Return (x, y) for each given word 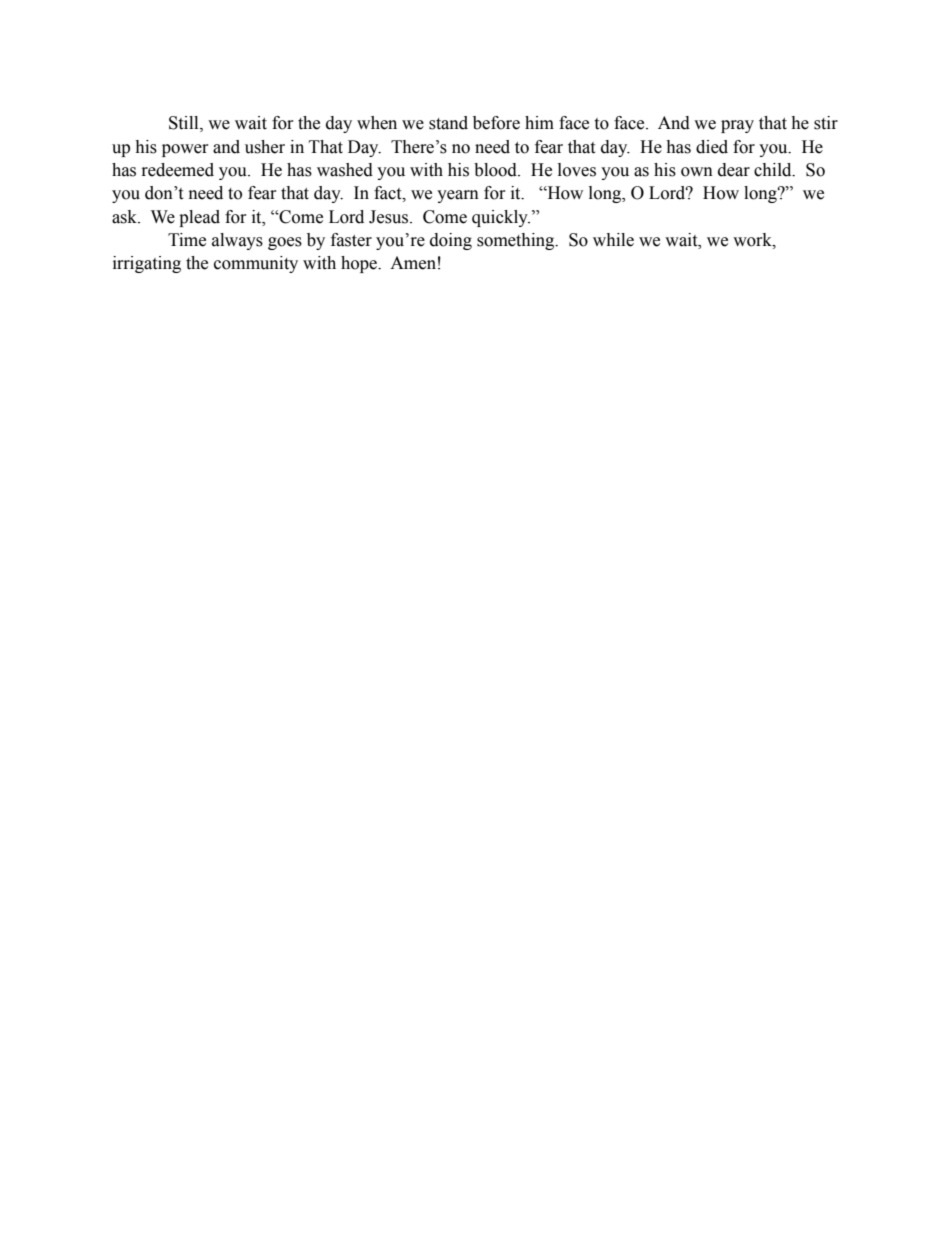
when (377, 123)
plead (199, 218)
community (256, 264)
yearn (458, 196)
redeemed (178, 170)
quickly (501, 218)
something (517, 241)
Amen (413, 263)
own (697, 172)
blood (496, 170)
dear (734, 170)
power (185, 150)
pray (737, 126)
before (496, 123)
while (613, 240)
